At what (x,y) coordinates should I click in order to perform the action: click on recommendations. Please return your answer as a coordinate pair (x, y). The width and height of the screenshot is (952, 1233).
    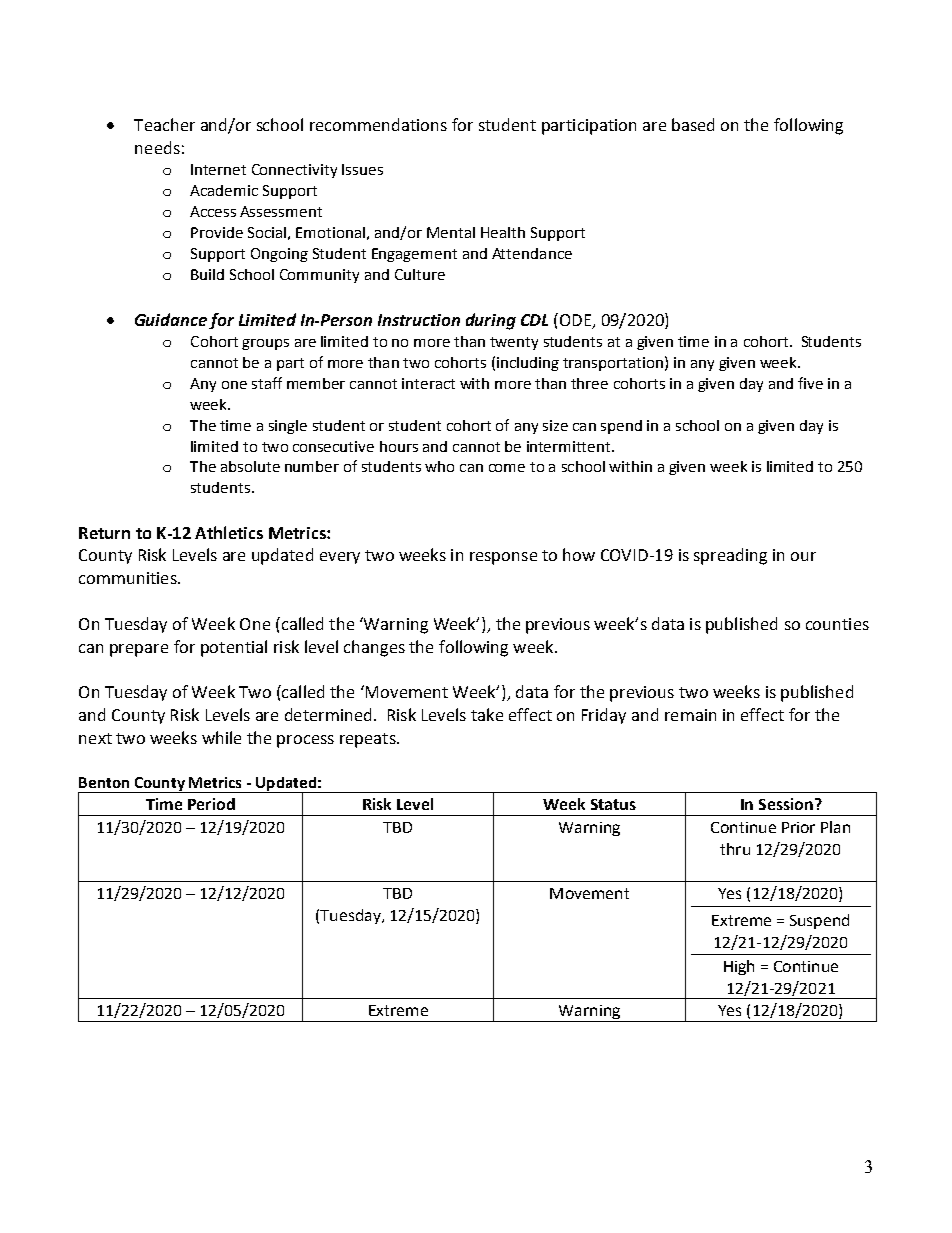
    Looking at the image, I should click on (378, 124).
